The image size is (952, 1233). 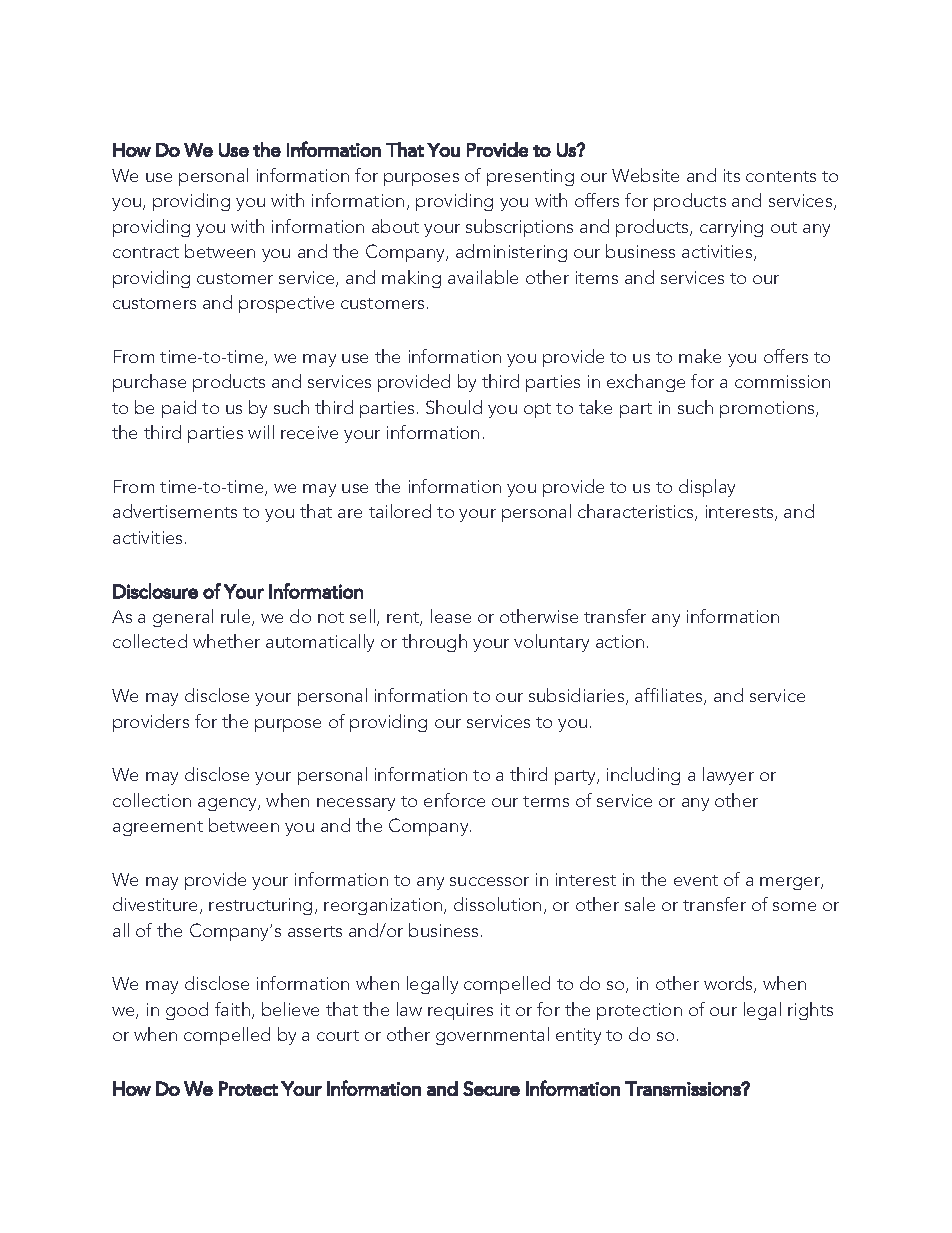 What do you see at coordinates (519, 228) in the screenshot?
I see `subscriptions` at bounding box center [519, 228].
